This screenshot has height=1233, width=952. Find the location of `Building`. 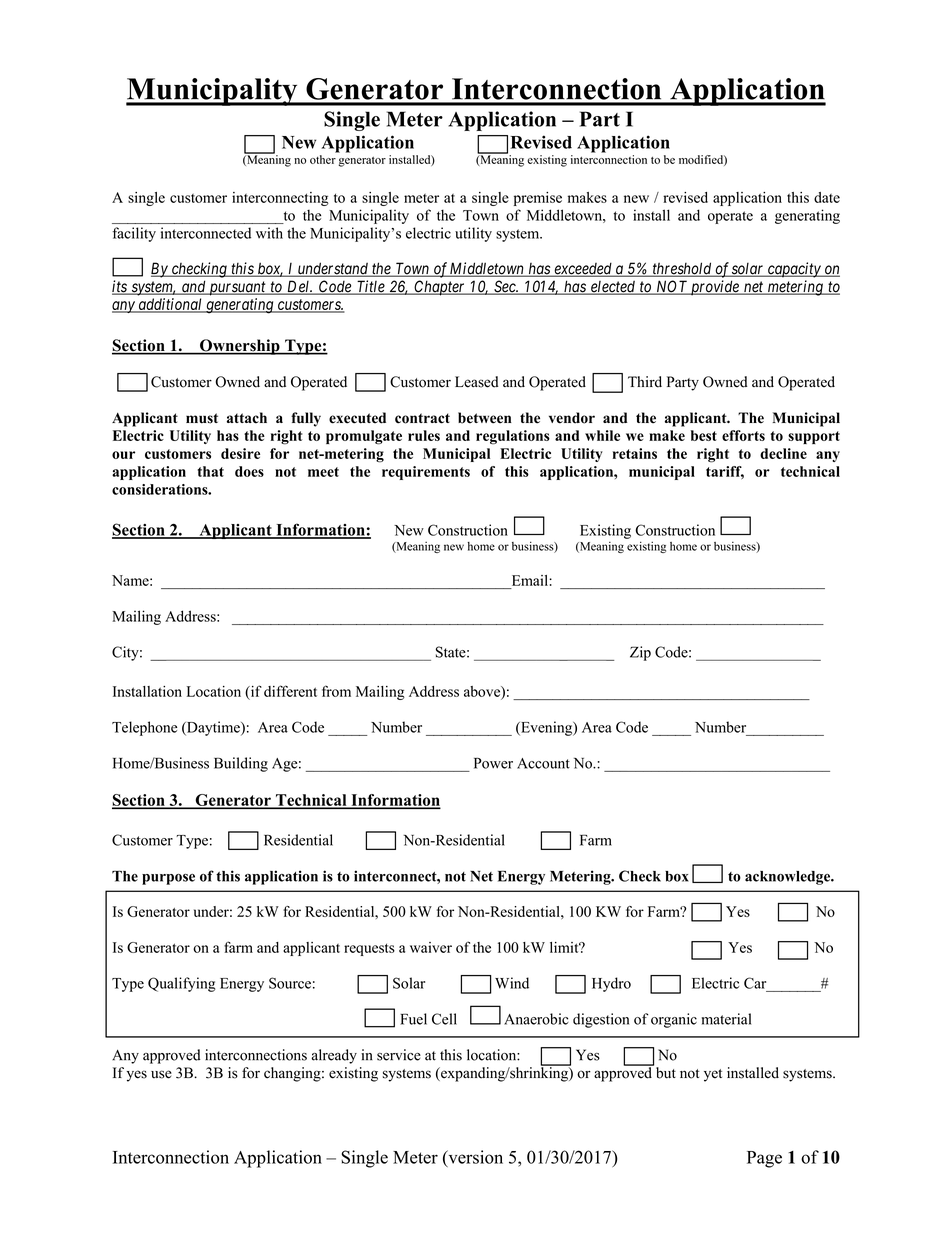

Building is located at coordinates (241, 764).
